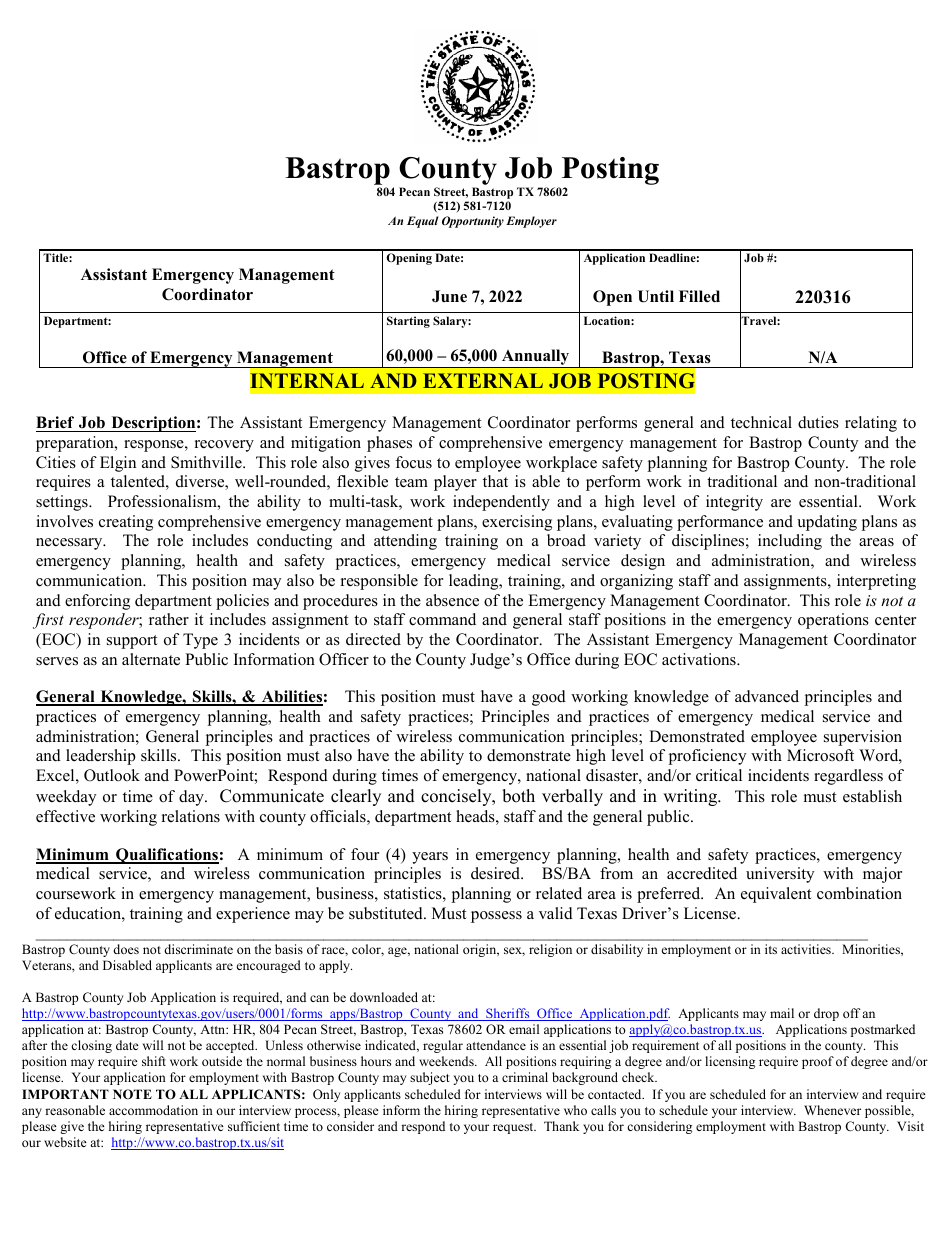  I want to click on establish, so click(872, 796).
